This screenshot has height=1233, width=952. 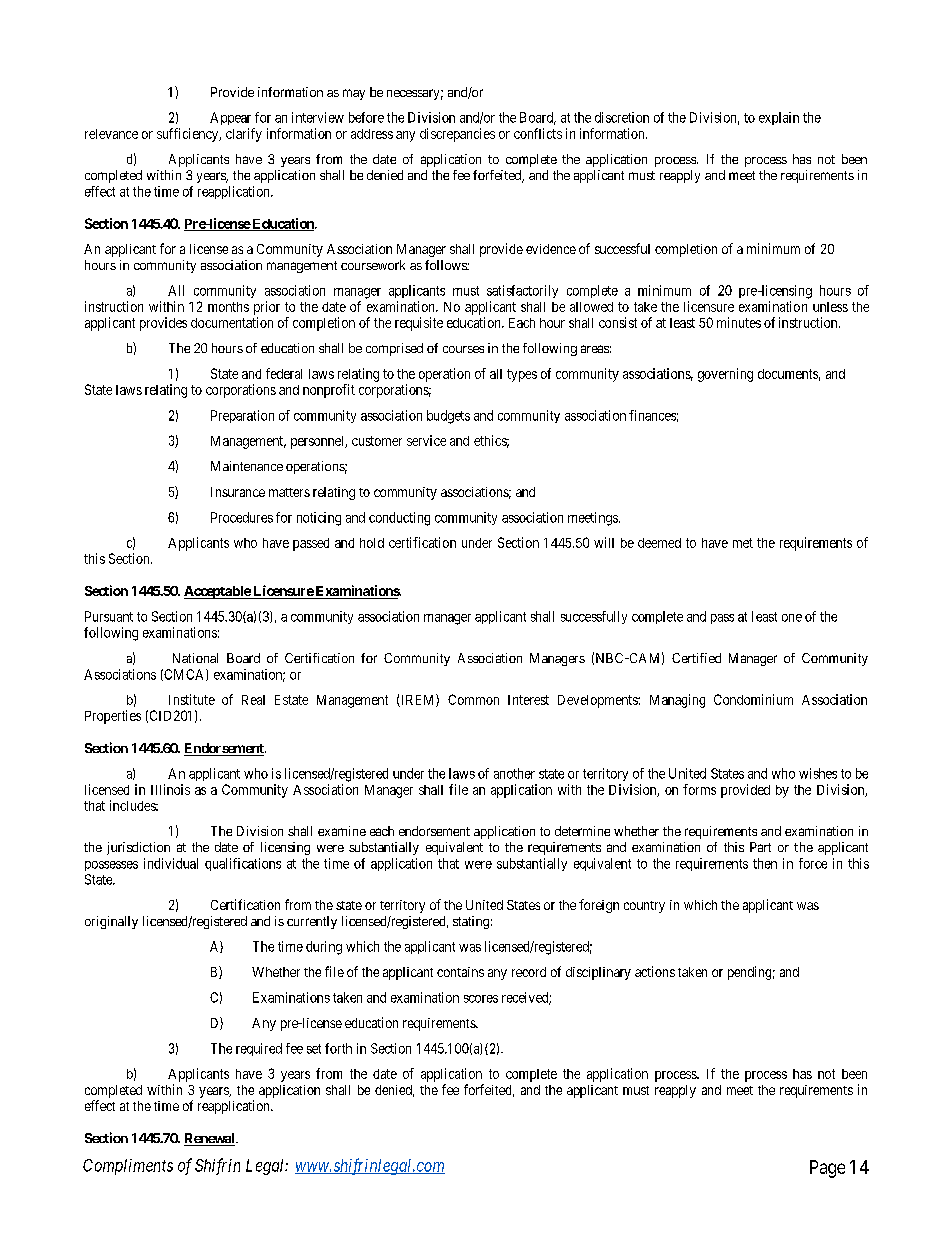 What do you see at coordinates (779, 118) in the screenshot?
I see `explain` at bounding box center [779, 118].
